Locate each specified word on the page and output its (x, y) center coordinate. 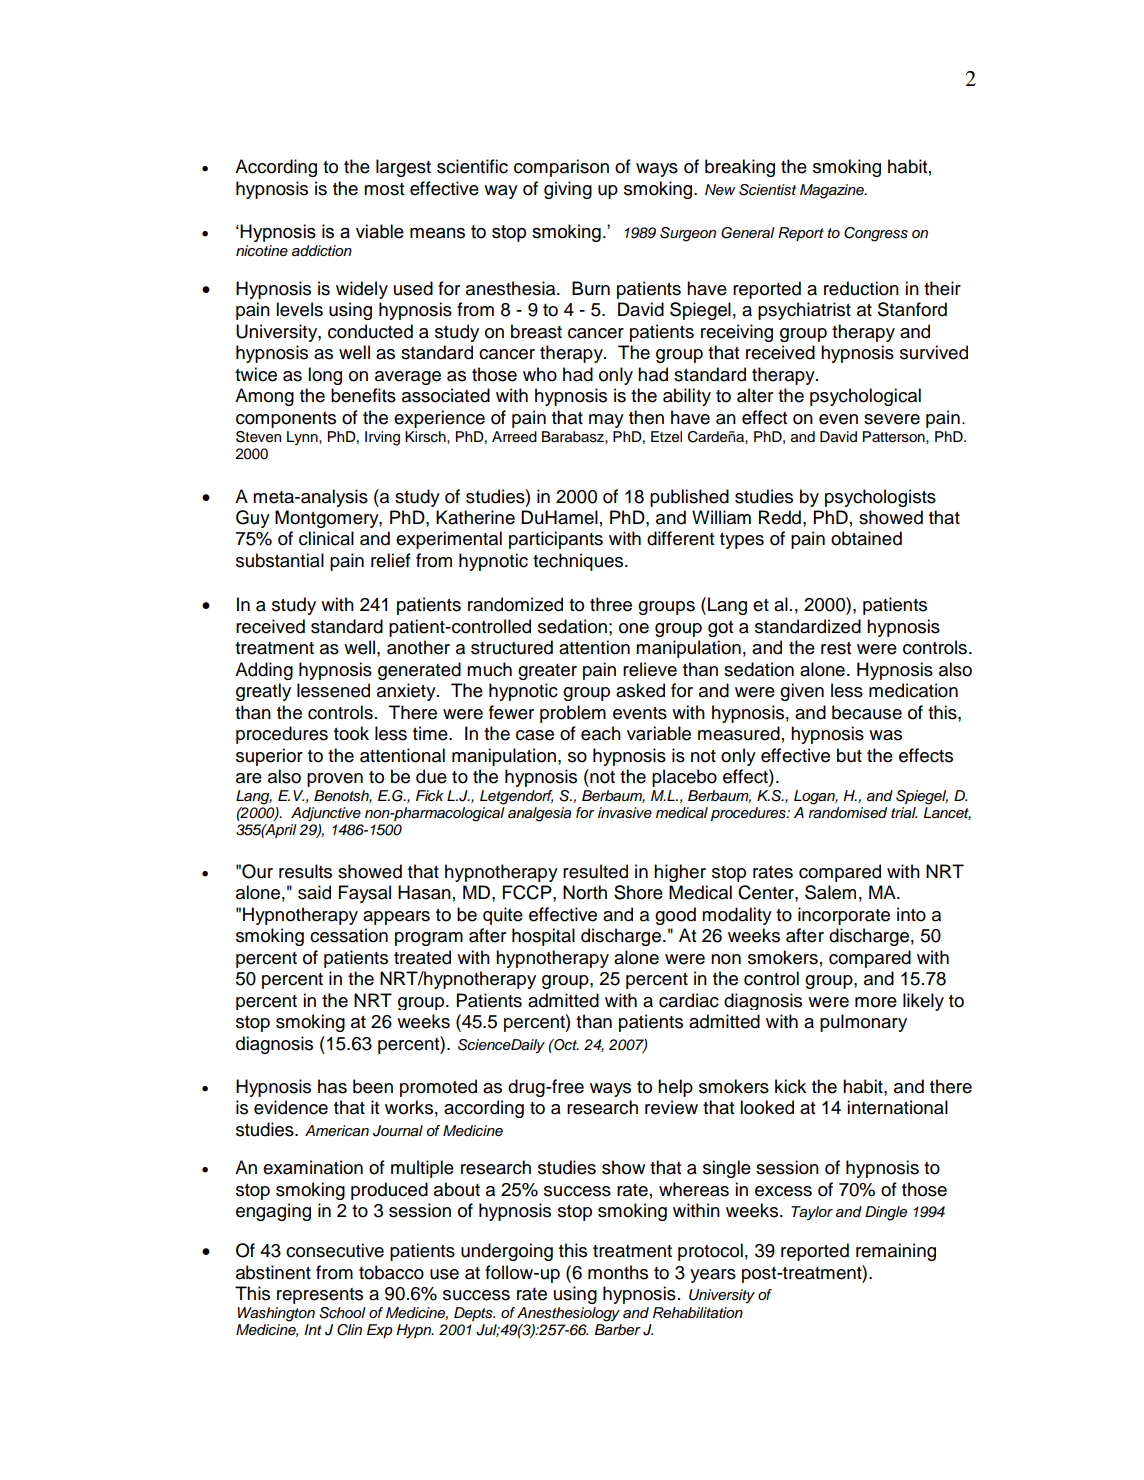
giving (568, 190)
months (618, 1272)
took (351, 733)
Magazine (833, 191)
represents (320, 1296)
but (849, 755)
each (601, 733)
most (384, 189)
